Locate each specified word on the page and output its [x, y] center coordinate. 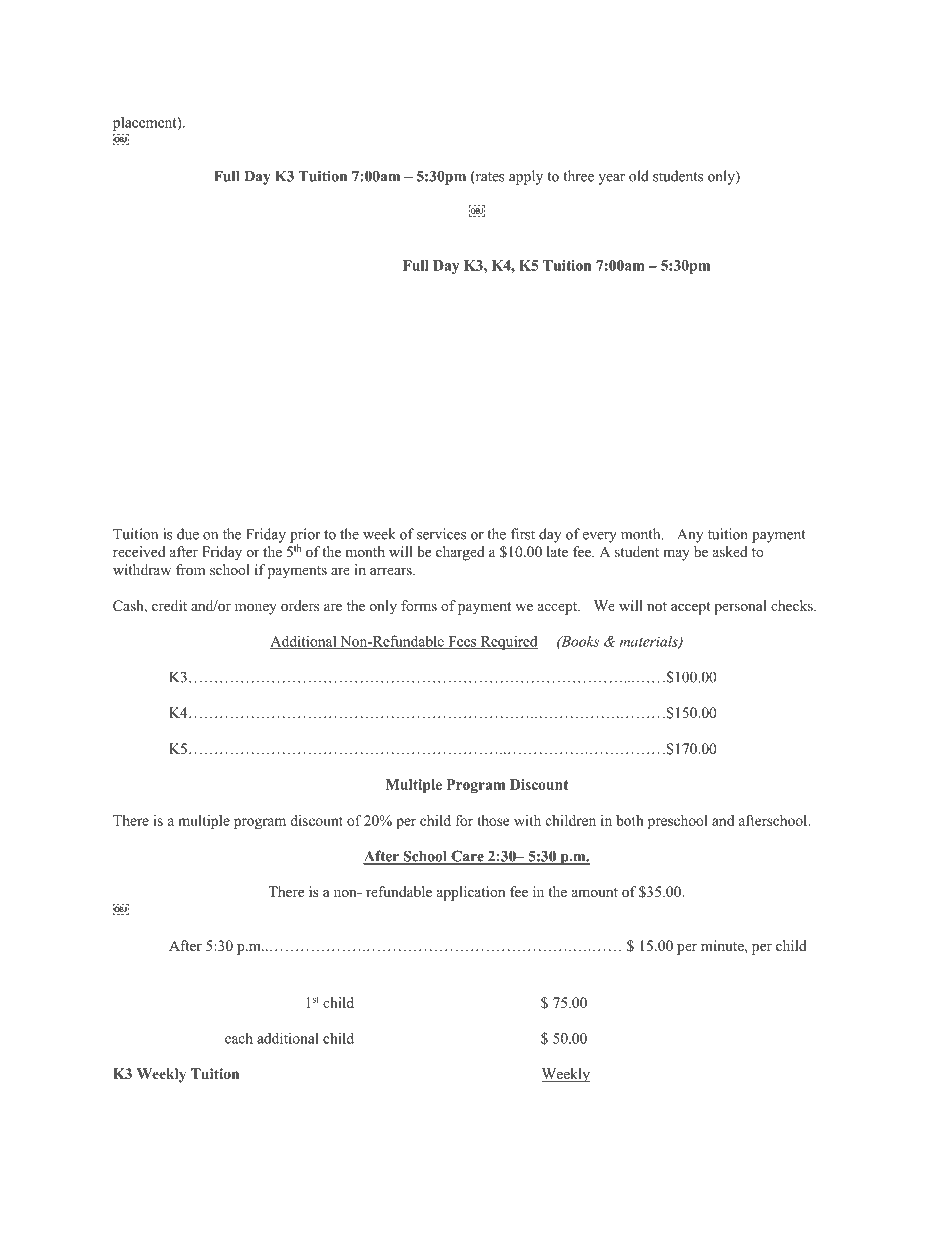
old [639, 176]
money [256, 609]
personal [740, 607]
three [578, 176]
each [239, 1038]
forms [419, 605]
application [471, 893]
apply [526, 177]
